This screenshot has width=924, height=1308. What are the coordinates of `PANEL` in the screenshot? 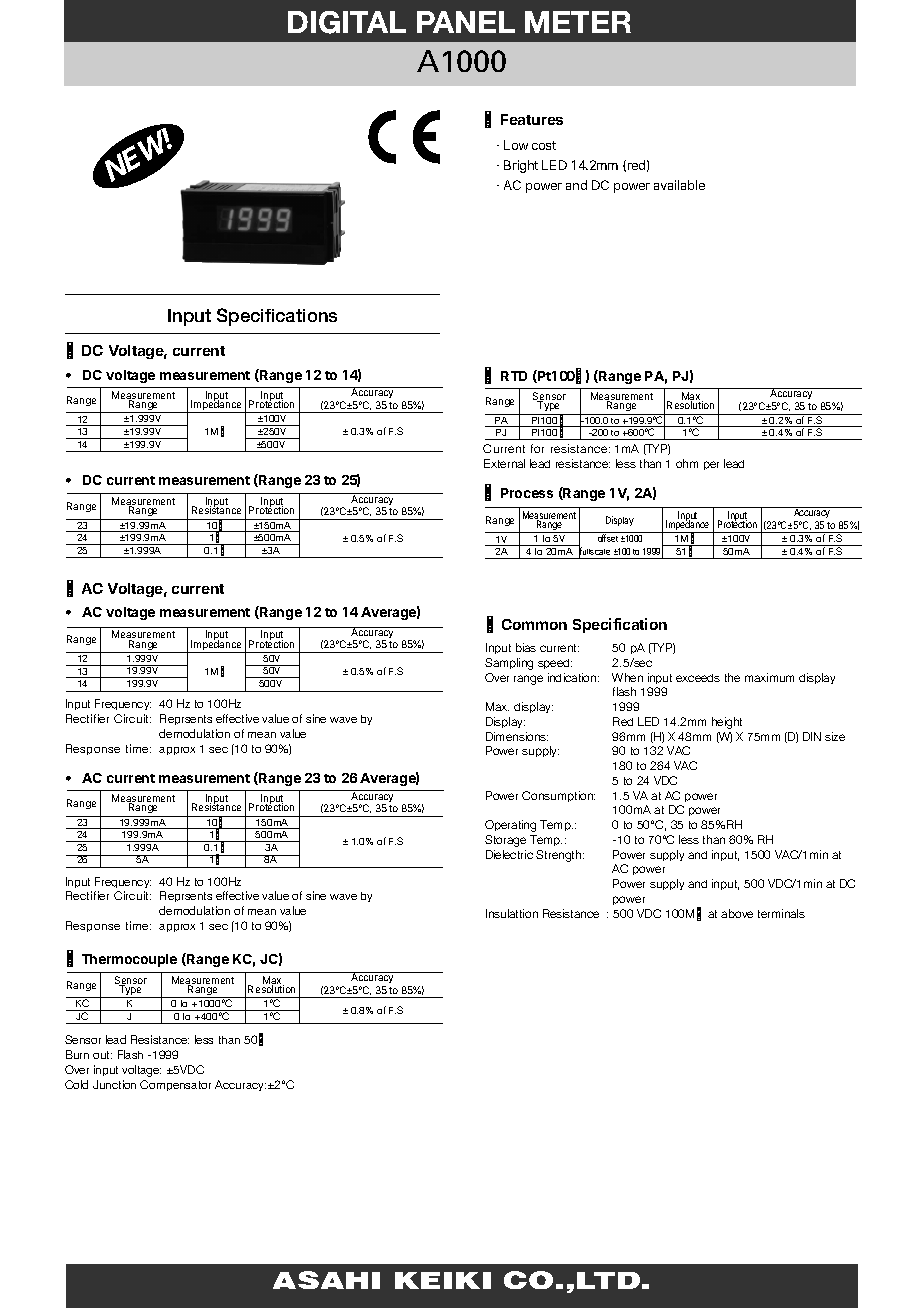 It's located at (466, 22).
